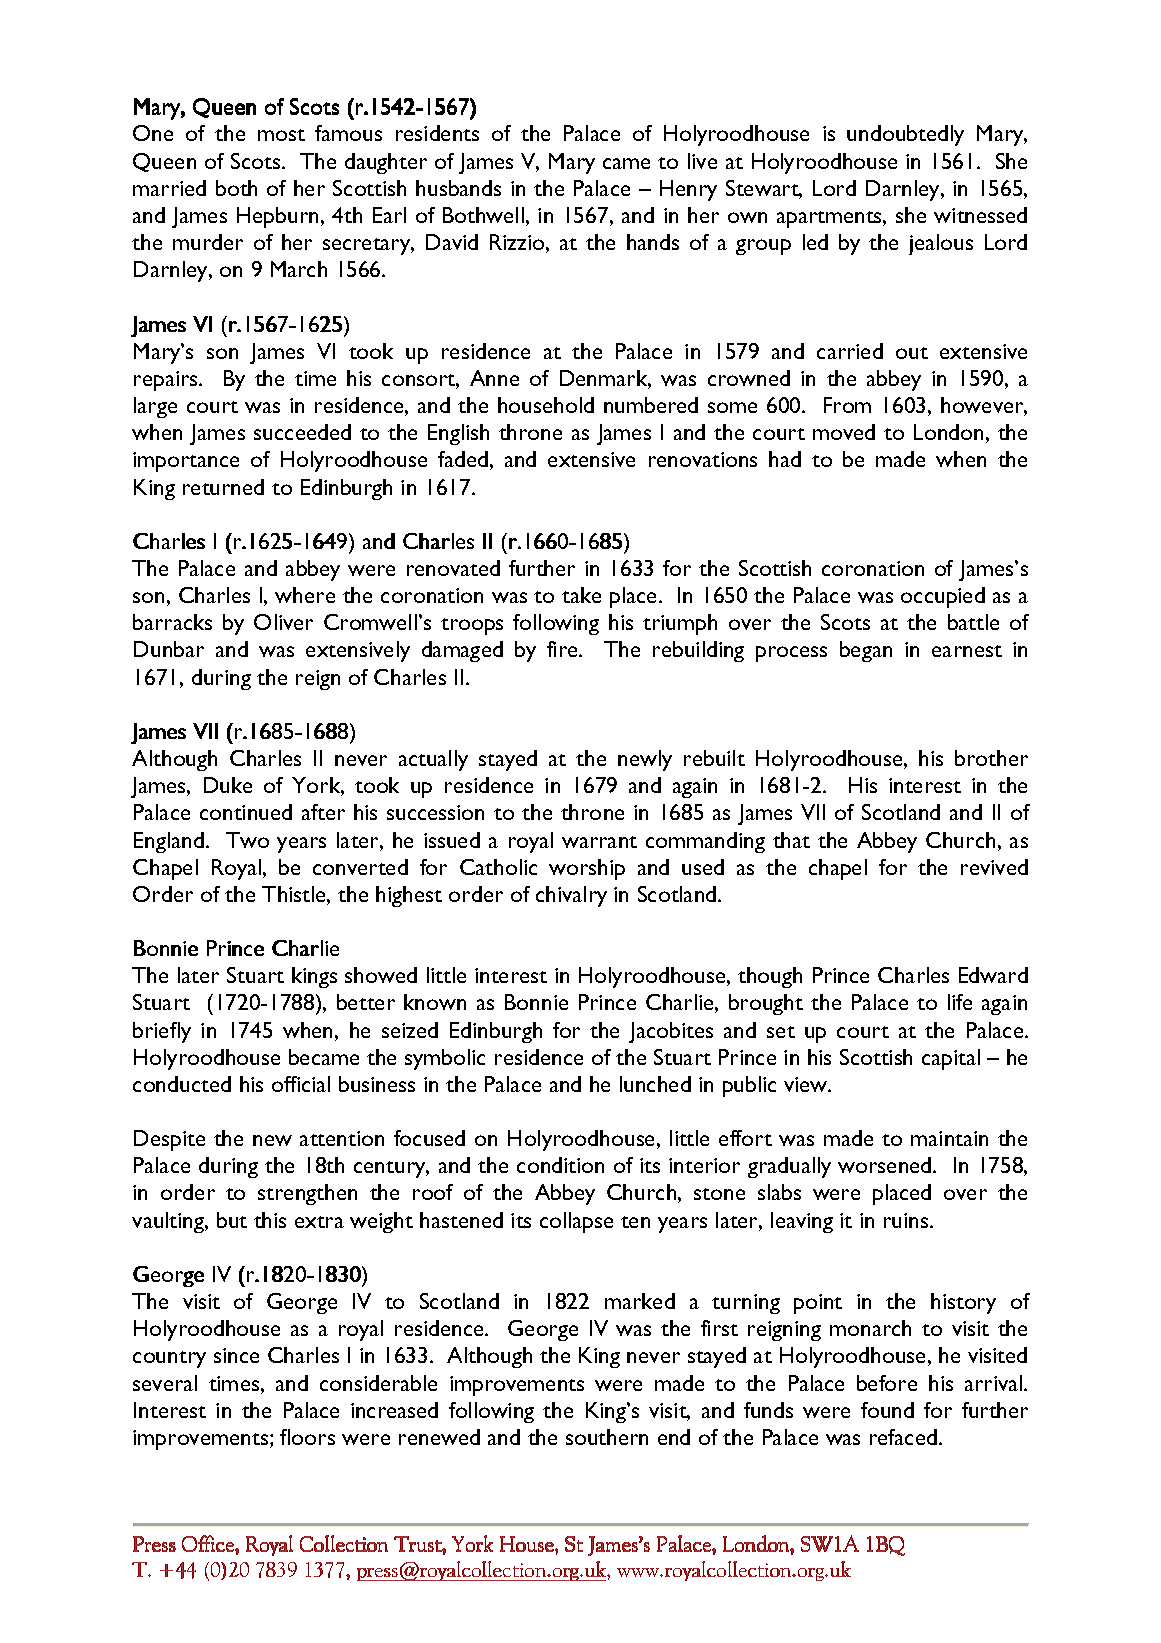  Describe the element at coordinates (688, 190) in the image. I see `Henry` at that location.
